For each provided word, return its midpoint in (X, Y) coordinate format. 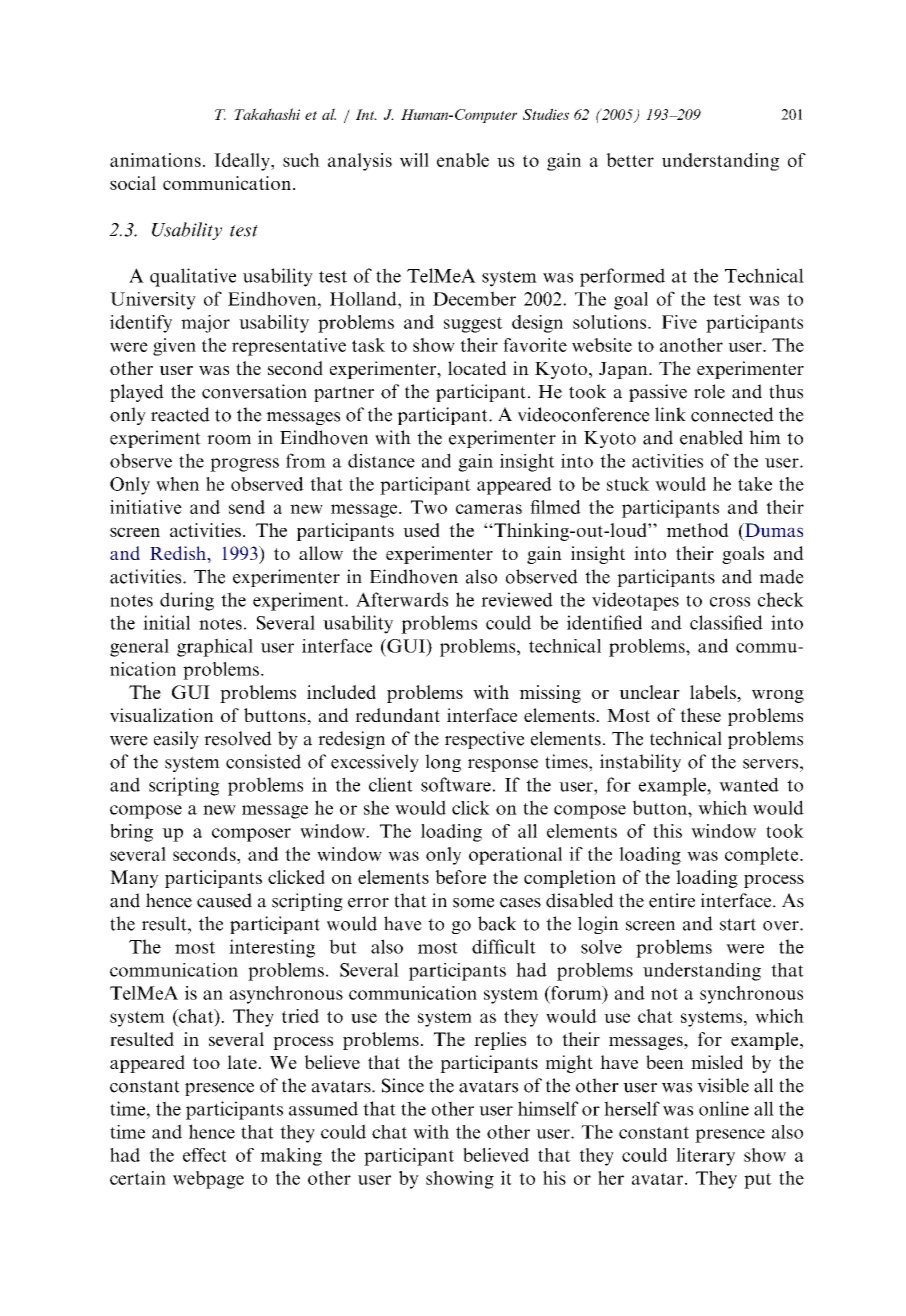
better (630, 160)
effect (205, 1155)
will (414, 160)
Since (403, 1085)
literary (705, 1157)
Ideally (243, 162)
